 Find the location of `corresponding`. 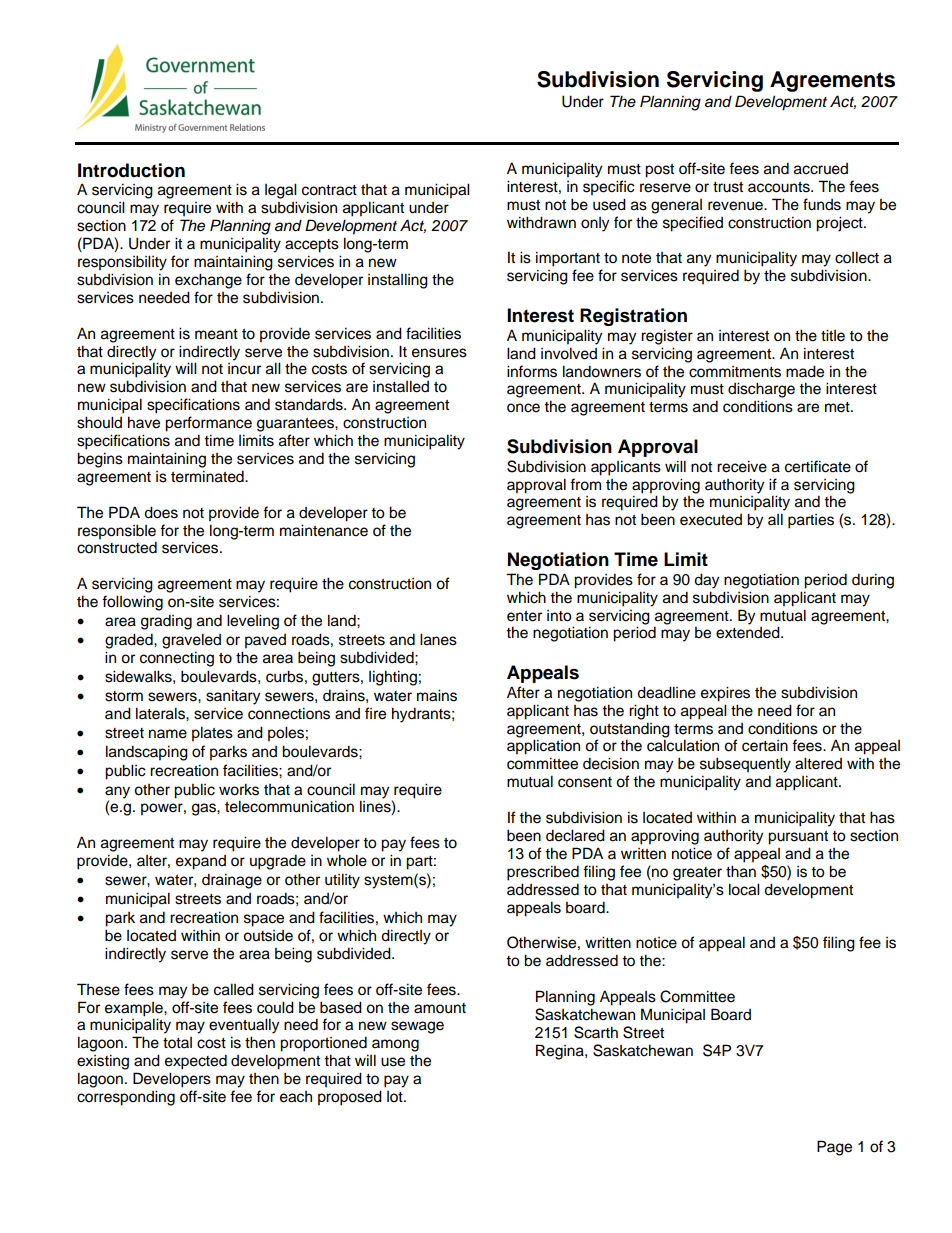

corresponding is located at coordinates (126, 1098).
